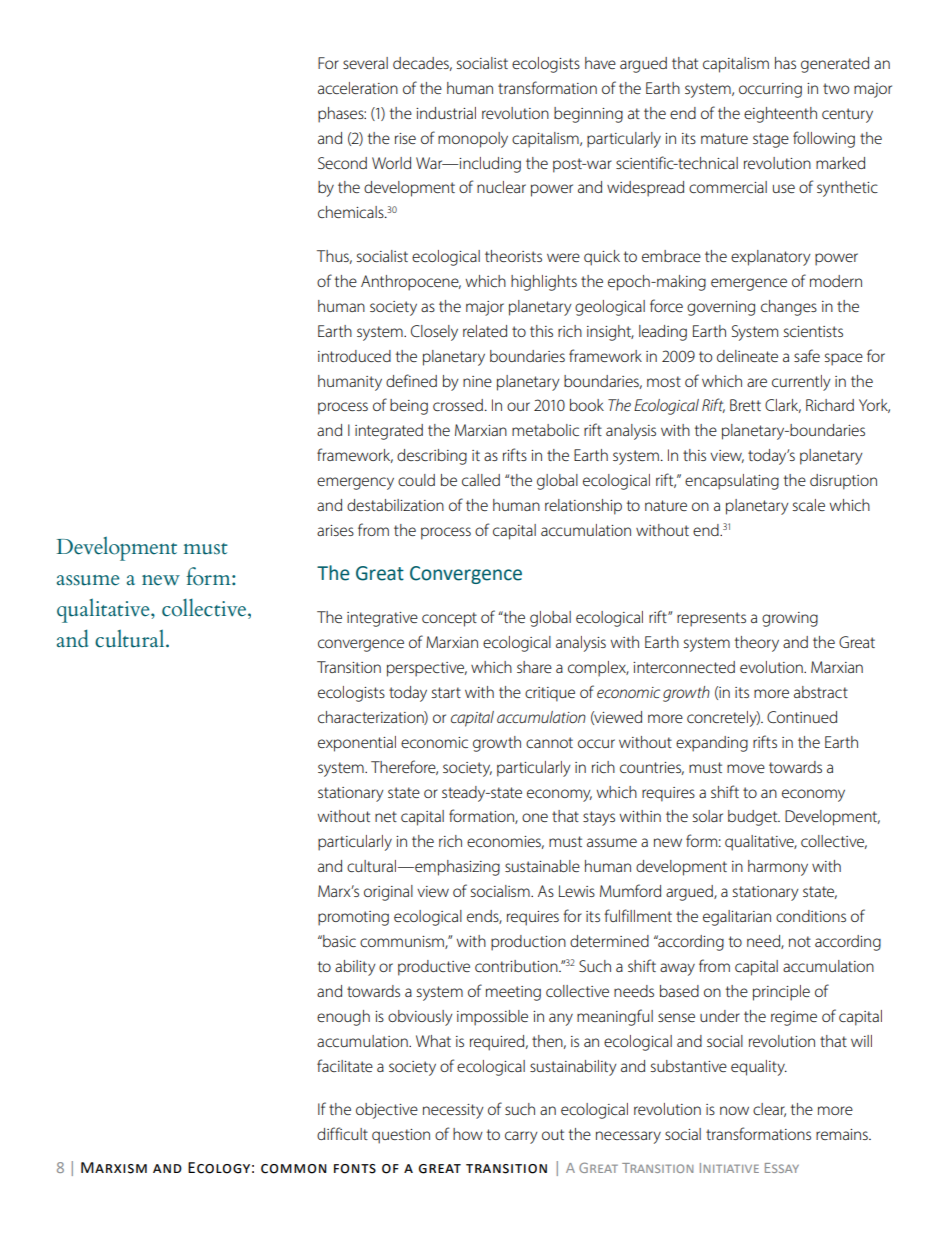 The image size is (952, 1233). Describe the element at coordinates (358, 88) in the document. I see `acceleration` at that location.
